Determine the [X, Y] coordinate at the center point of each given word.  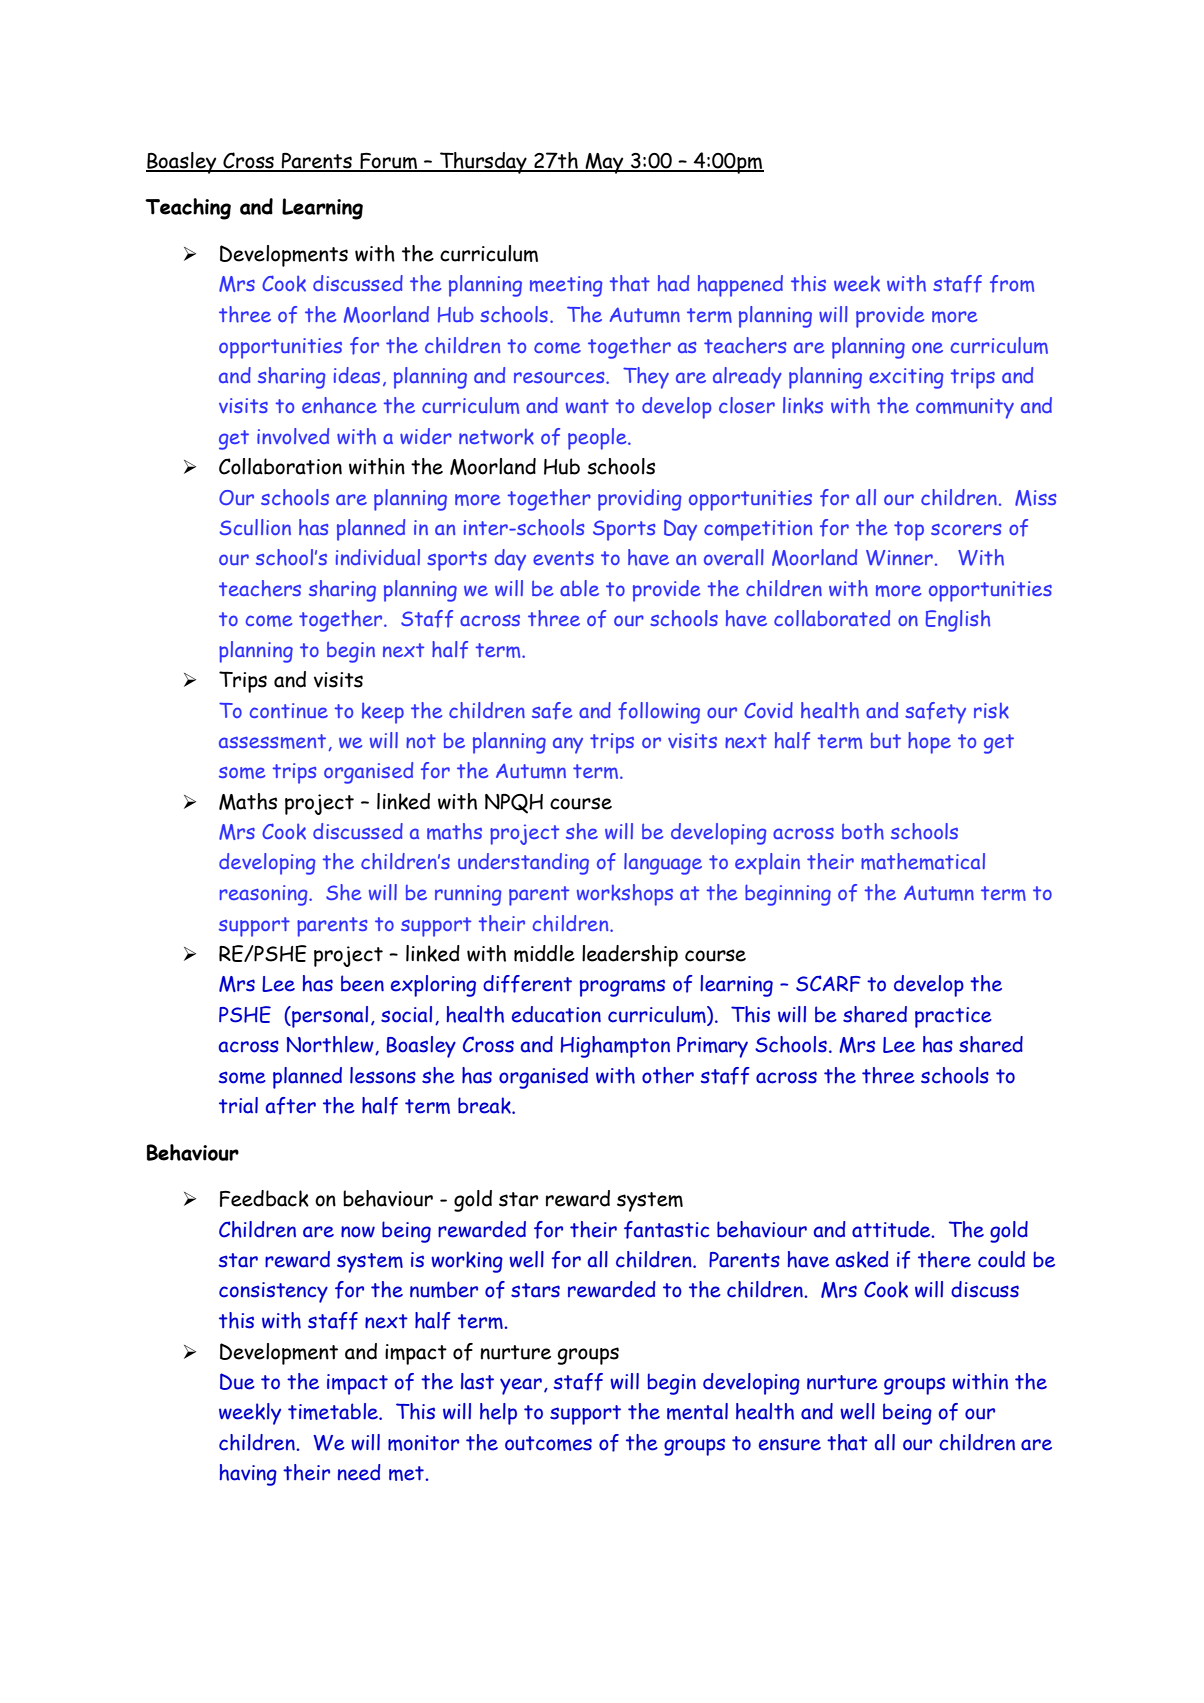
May [604, 163]
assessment [272, 741]
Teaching [188, 209]
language [663, 864]
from [1012, 284]
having [248, 1475]
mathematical [923, 861]
